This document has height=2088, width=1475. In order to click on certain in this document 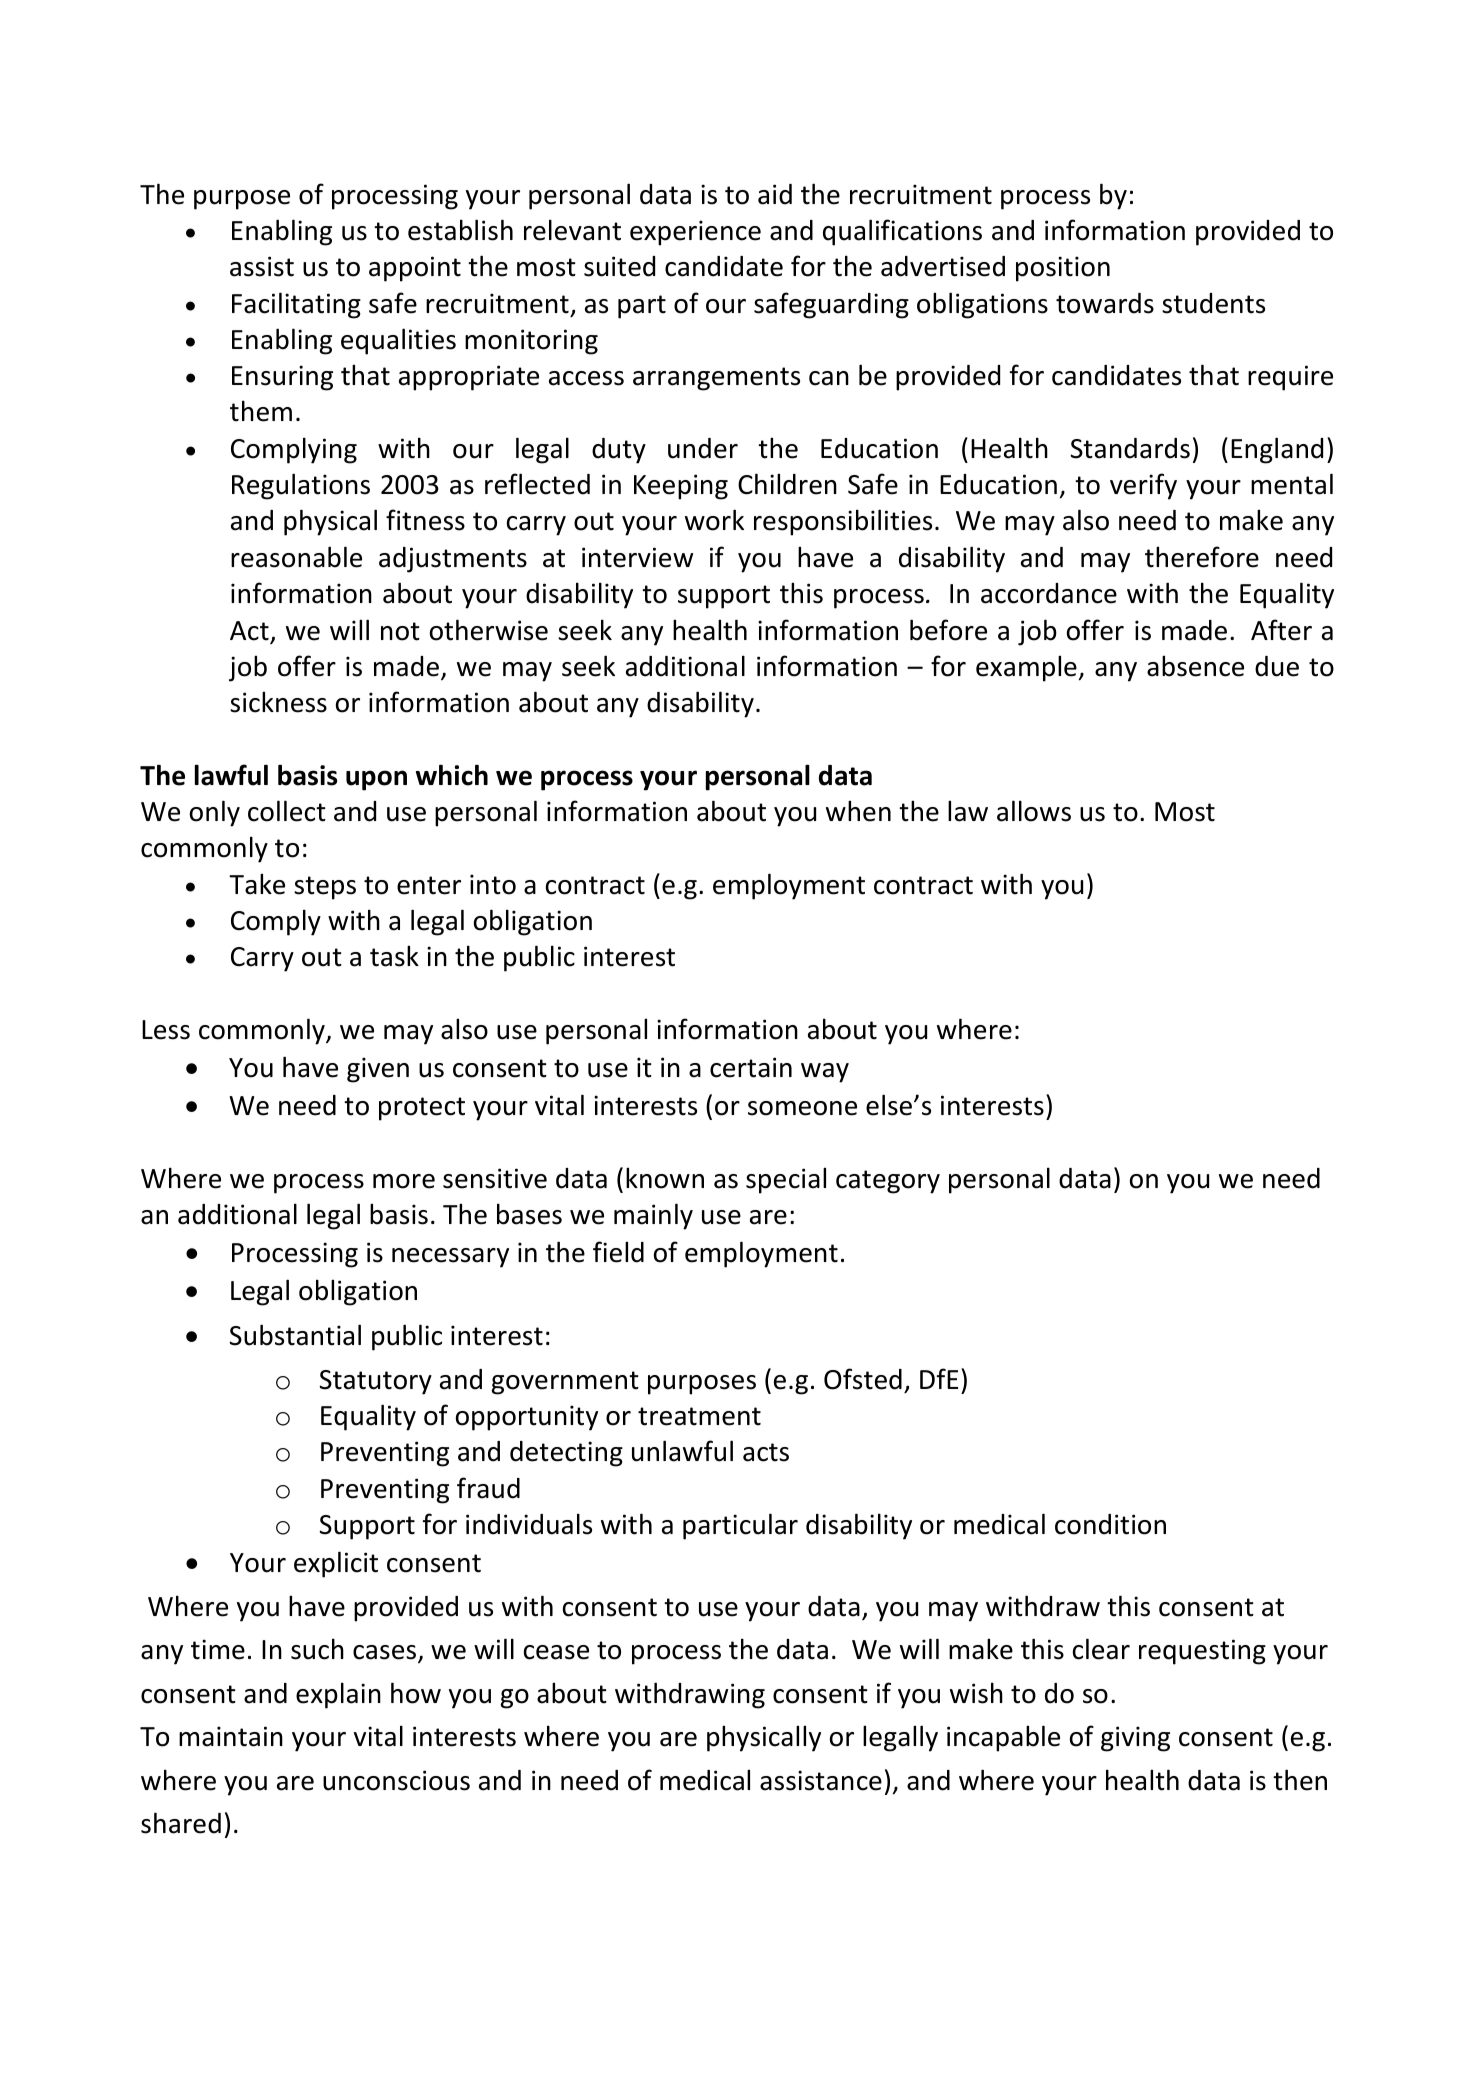, I will do `click(751, 1067)`.
